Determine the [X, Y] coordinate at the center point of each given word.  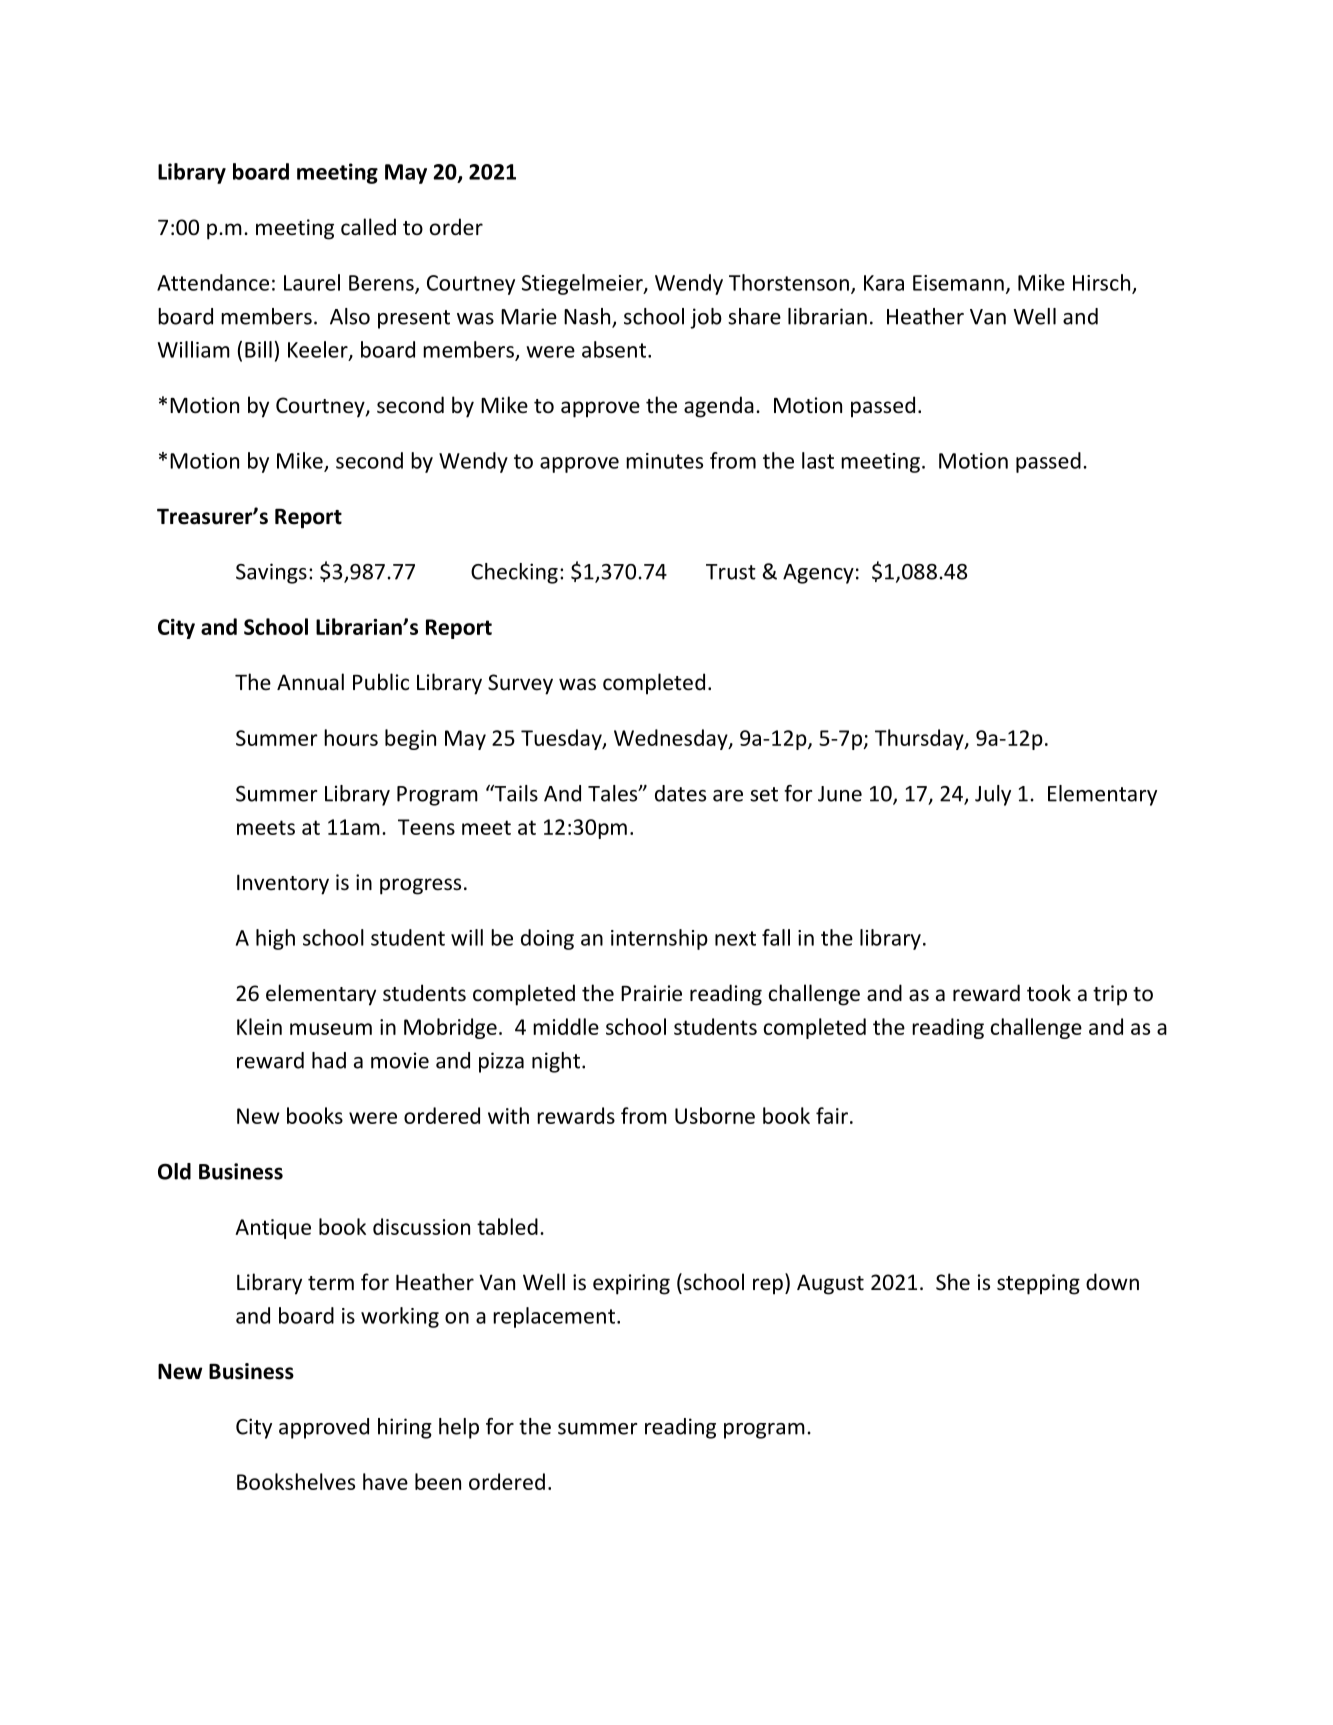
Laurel [312, 282]
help [459, 1428]
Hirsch [1103, 283]
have [385, 1481]
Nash [588, 317]
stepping [1038, 1284]
